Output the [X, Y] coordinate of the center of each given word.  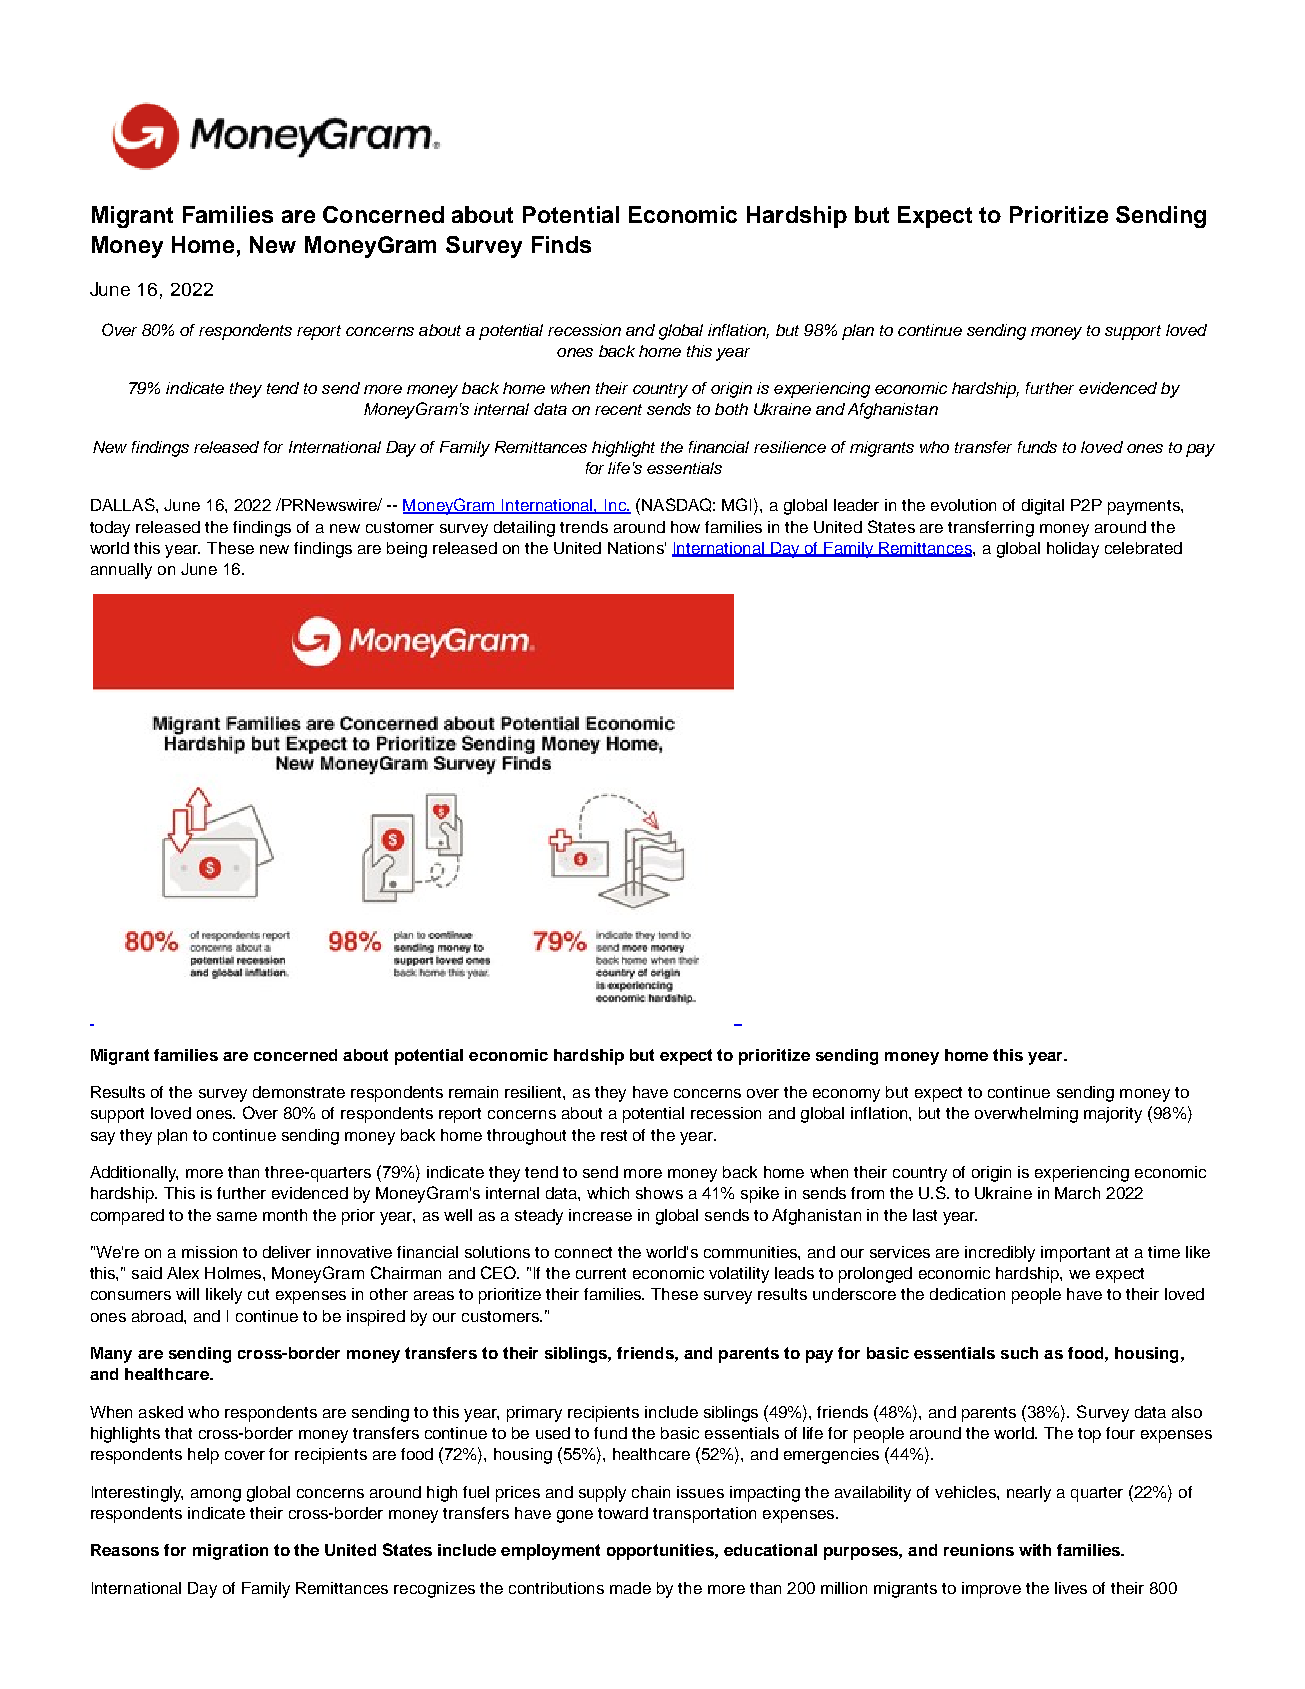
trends [584, 527]
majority [1113, 1115]
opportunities [661, 1552]
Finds [561, 244]
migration [230, 1552]
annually [121, 571]
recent [618, 409]
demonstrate [299, 1092]
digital [1043, 507]
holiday [1073, 550]
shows [659, 1193]
